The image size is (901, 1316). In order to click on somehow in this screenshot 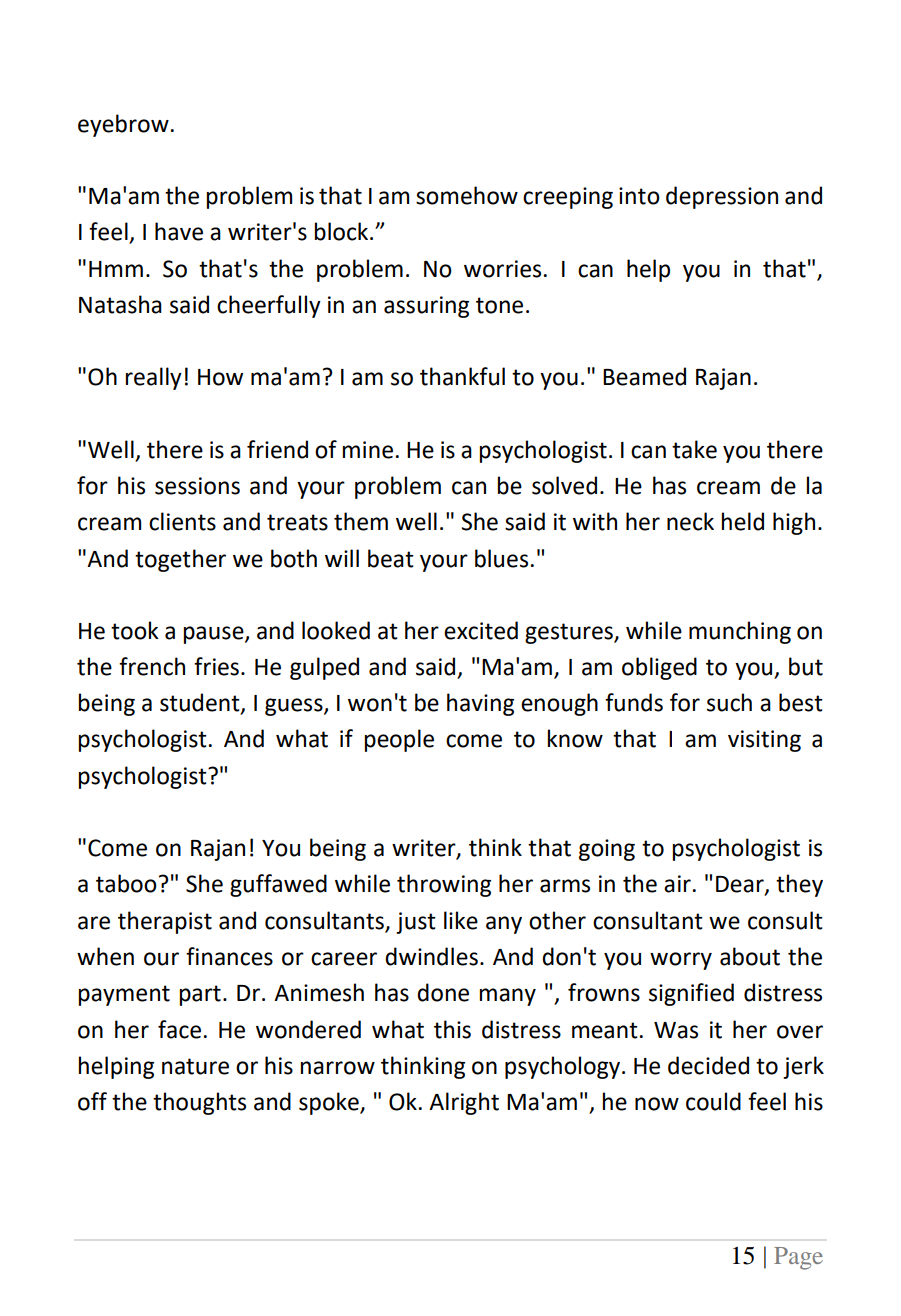, I will do `click(467, 195)`.
